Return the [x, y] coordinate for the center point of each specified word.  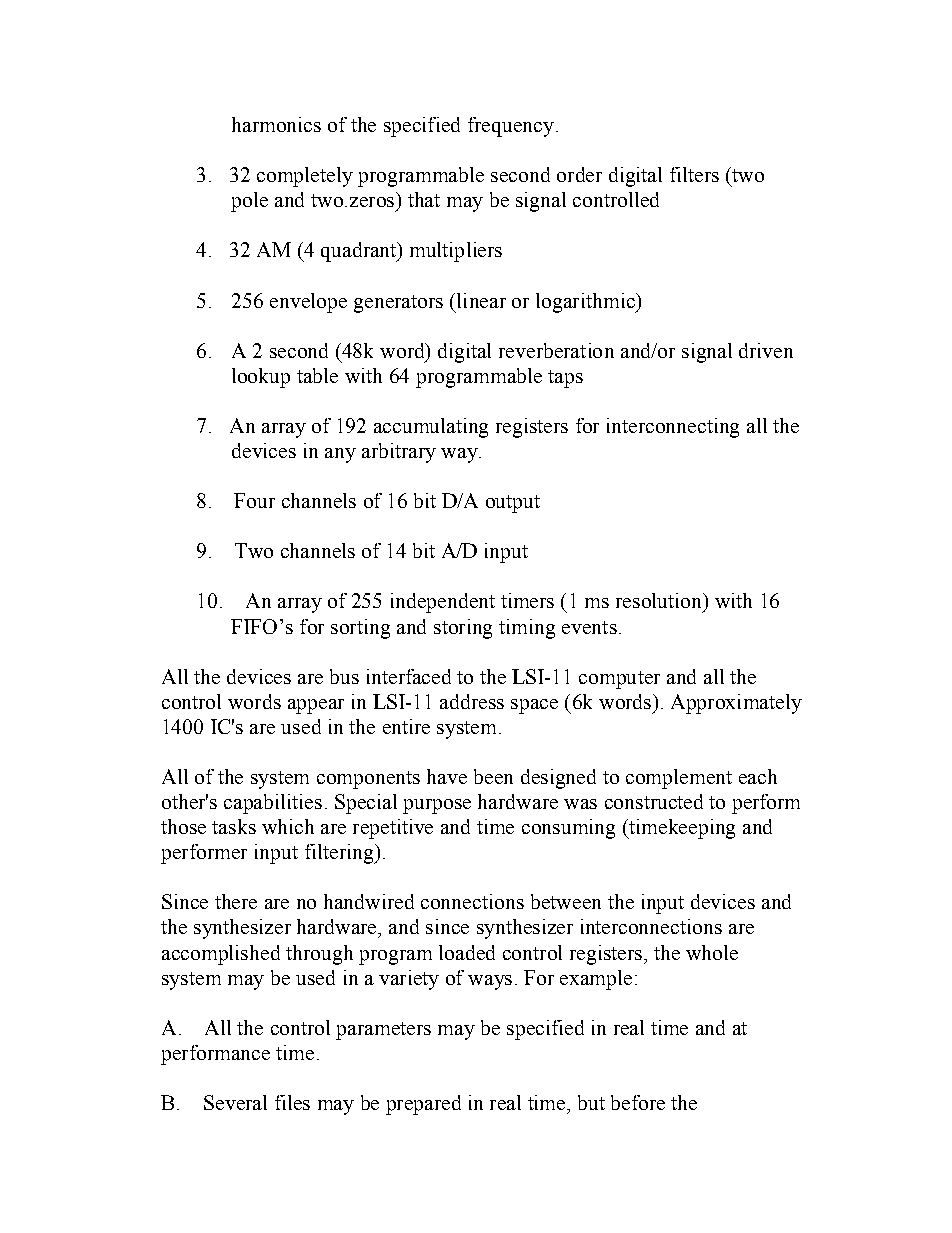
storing [463, 629]
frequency [511, 127]
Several [235, 1102]
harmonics [276, 124]
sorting [360, 629]
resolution [660, 600]
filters [694, 174]
